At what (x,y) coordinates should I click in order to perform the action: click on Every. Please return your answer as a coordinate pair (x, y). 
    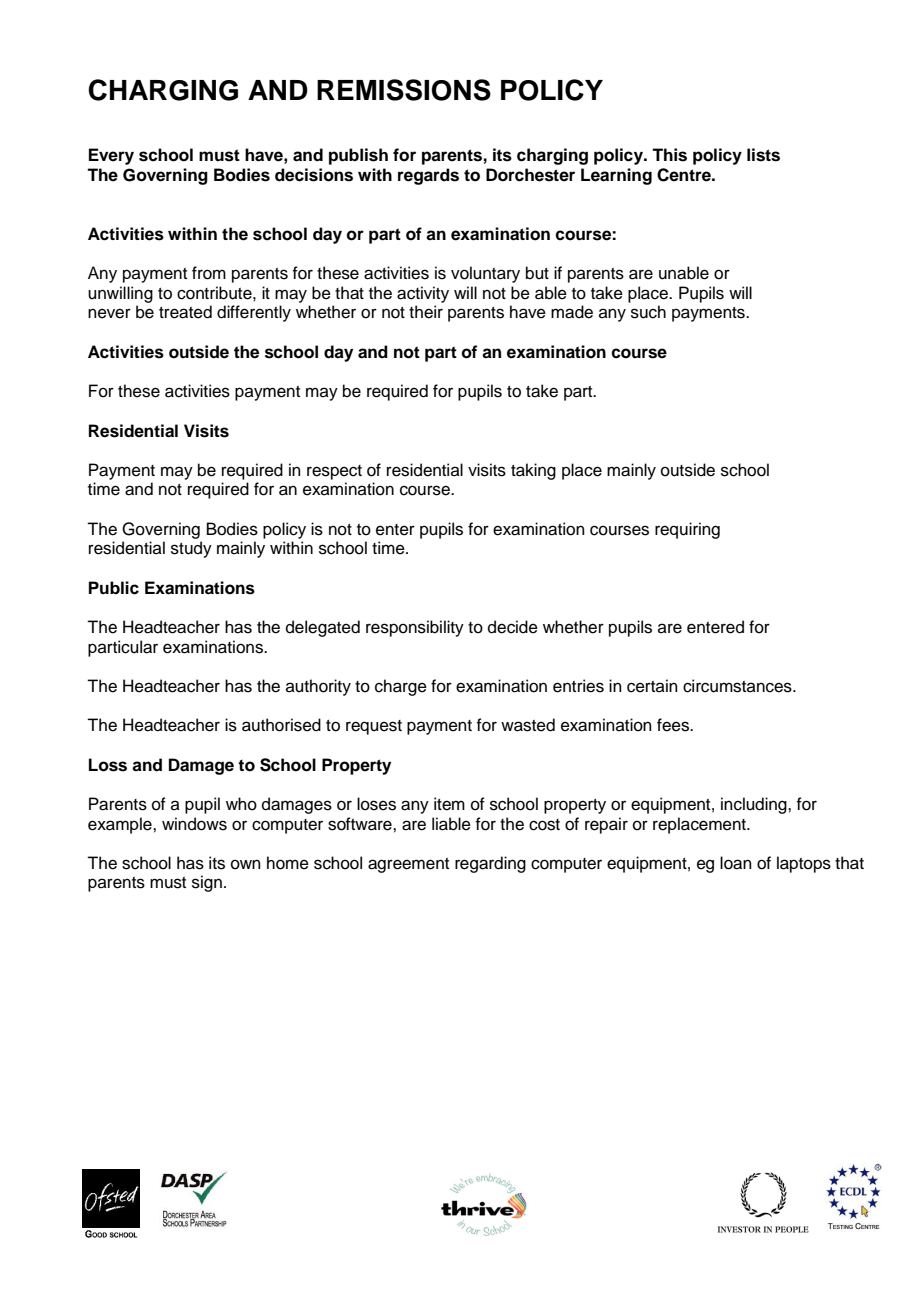
    Looking at the image, I should click on (111, 156).
